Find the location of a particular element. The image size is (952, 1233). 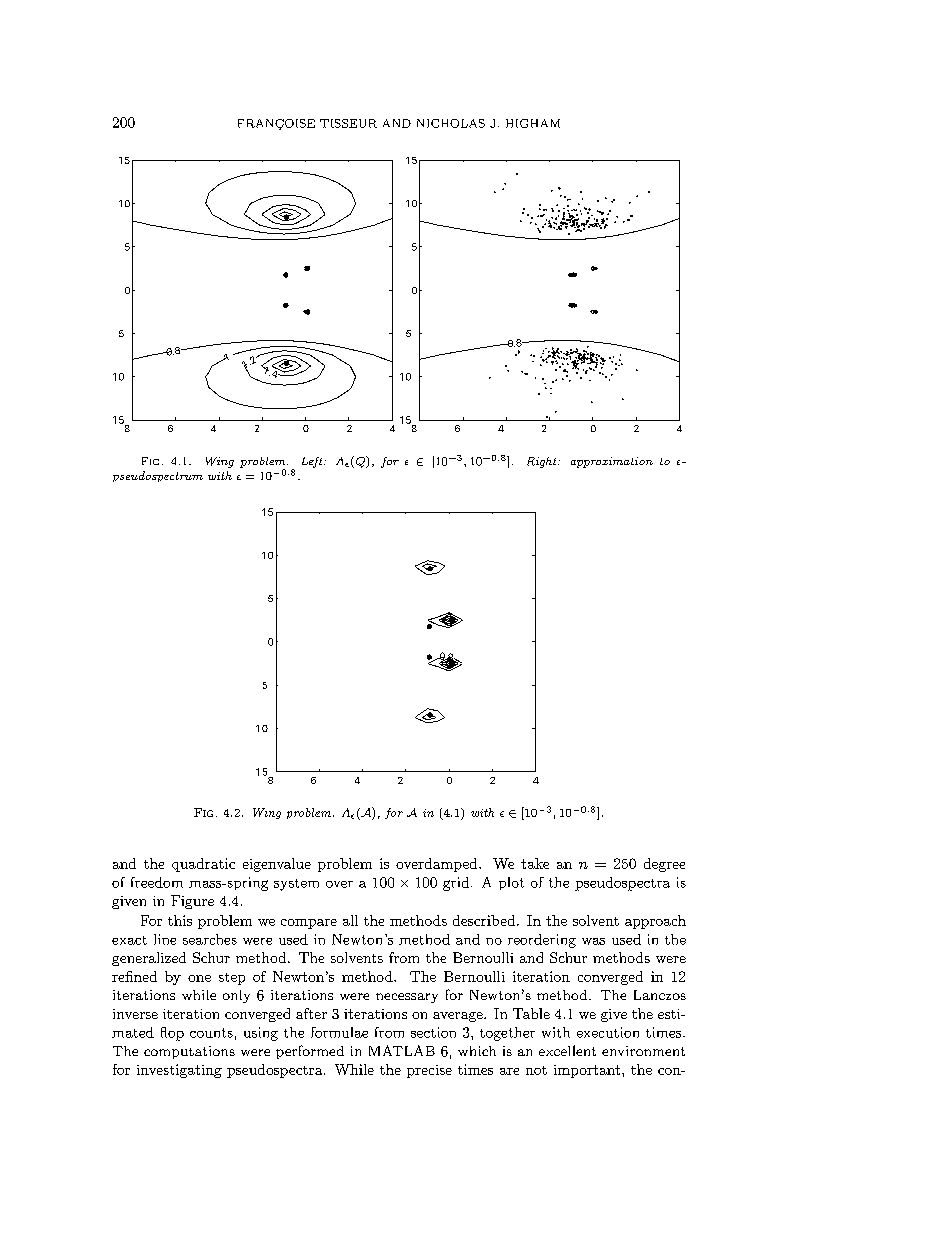

approximation is located at coordinates (612, 462).
